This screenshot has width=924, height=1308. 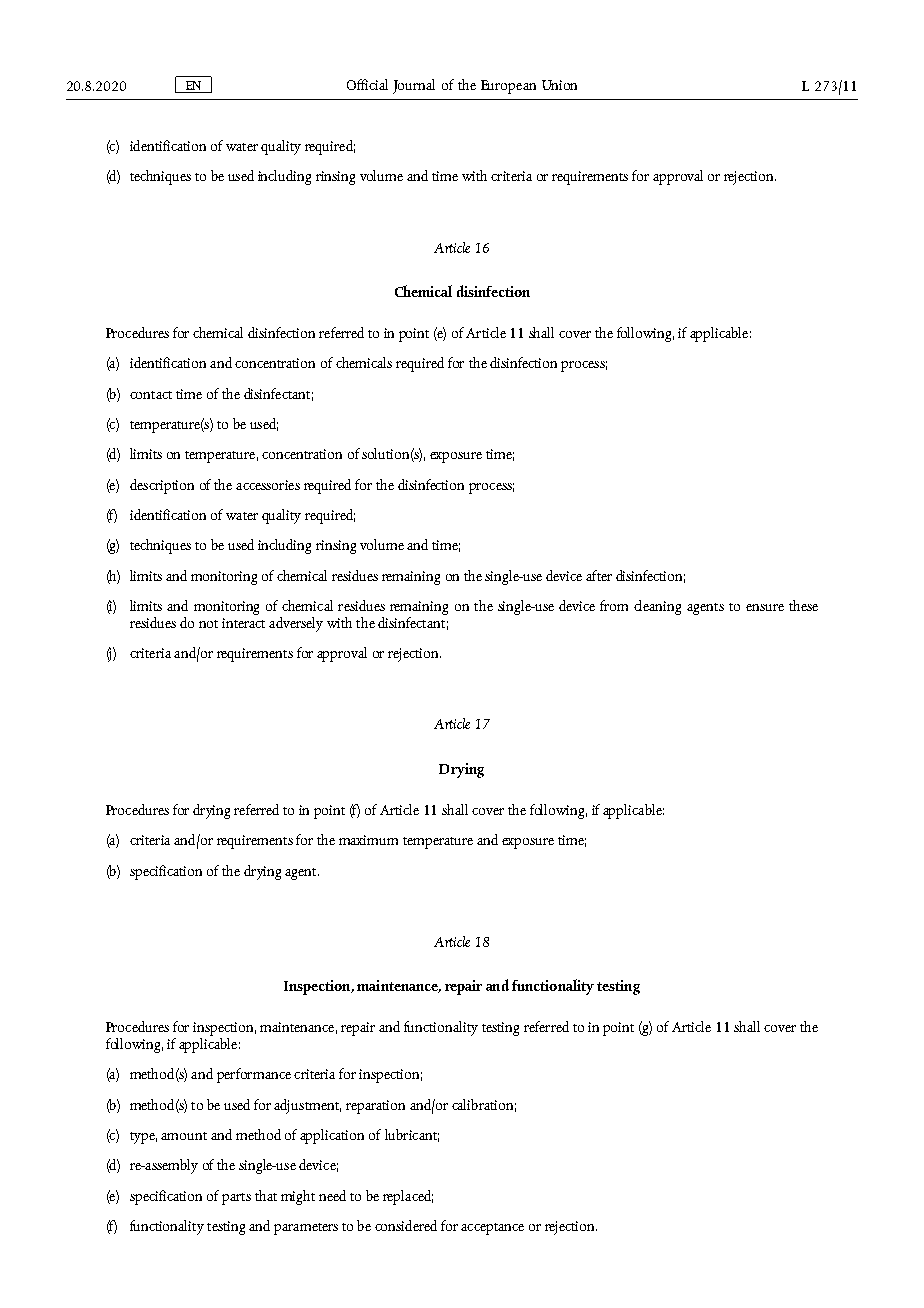 What do you see at coordinates (508, 87) in the screenshot?
I see `European` at bounding box center [508, 87].
